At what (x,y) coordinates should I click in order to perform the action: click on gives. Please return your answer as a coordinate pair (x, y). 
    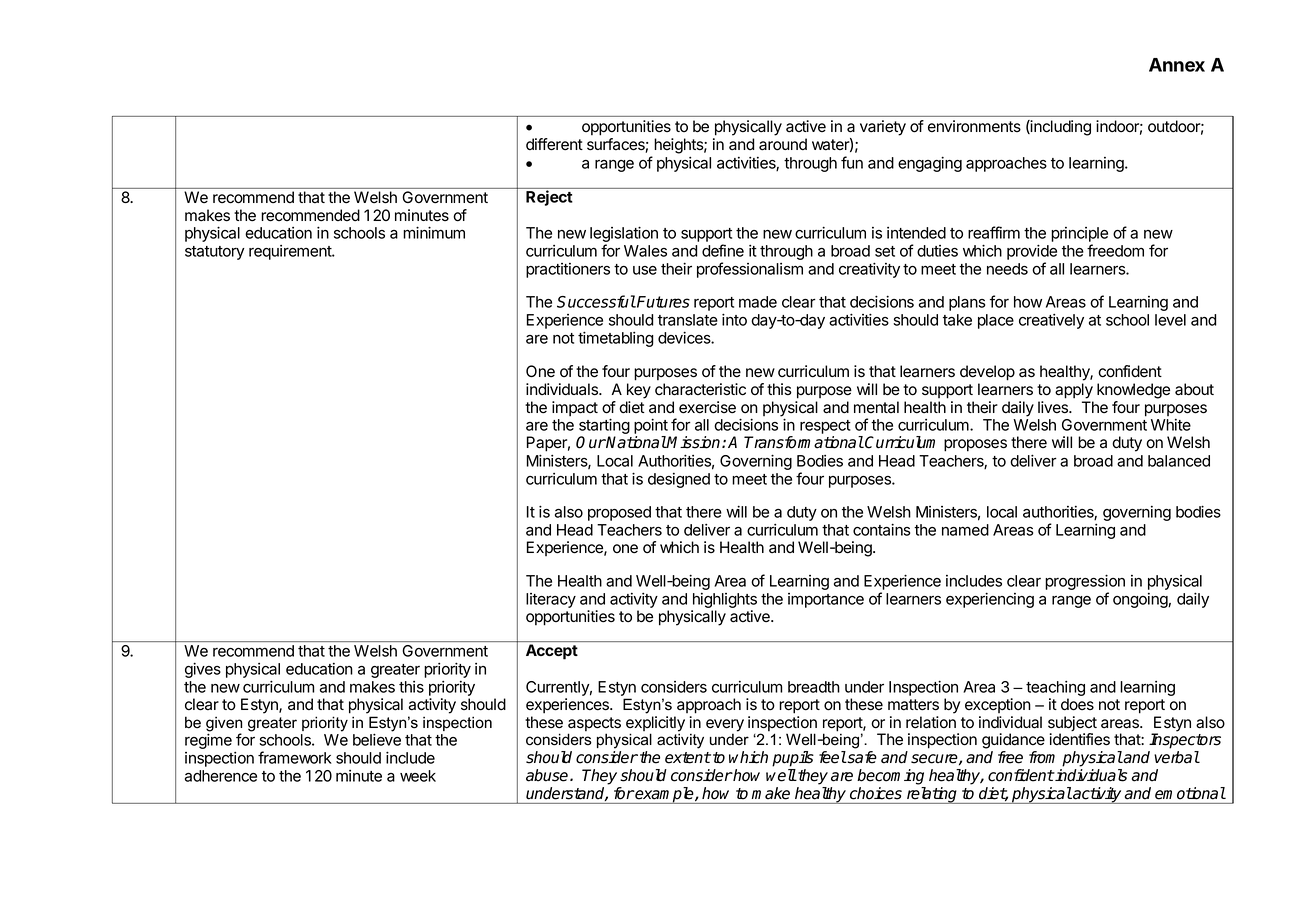
    Looking at the image, I should click on (203, 670).
